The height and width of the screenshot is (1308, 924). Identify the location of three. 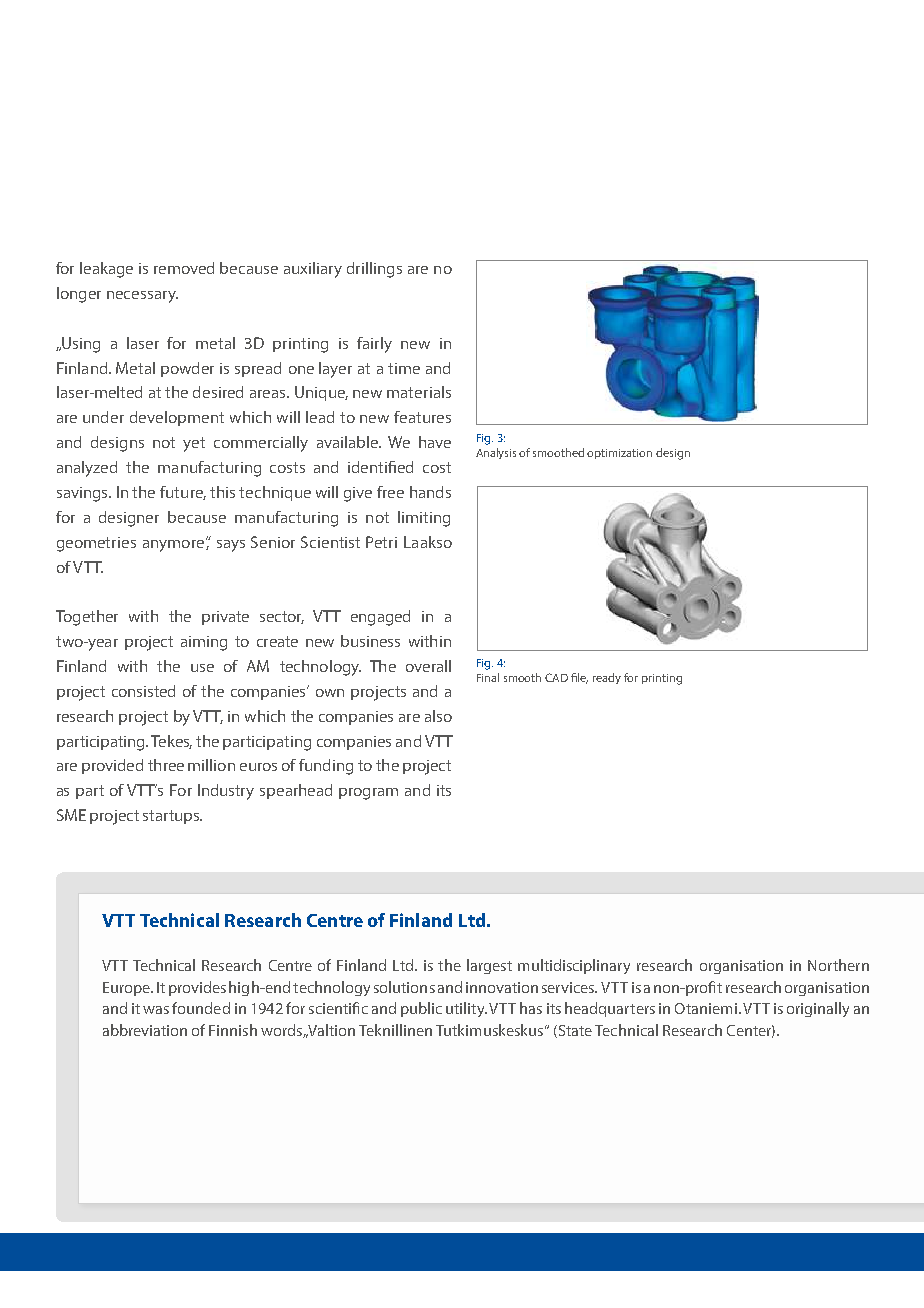
(166, 765).
